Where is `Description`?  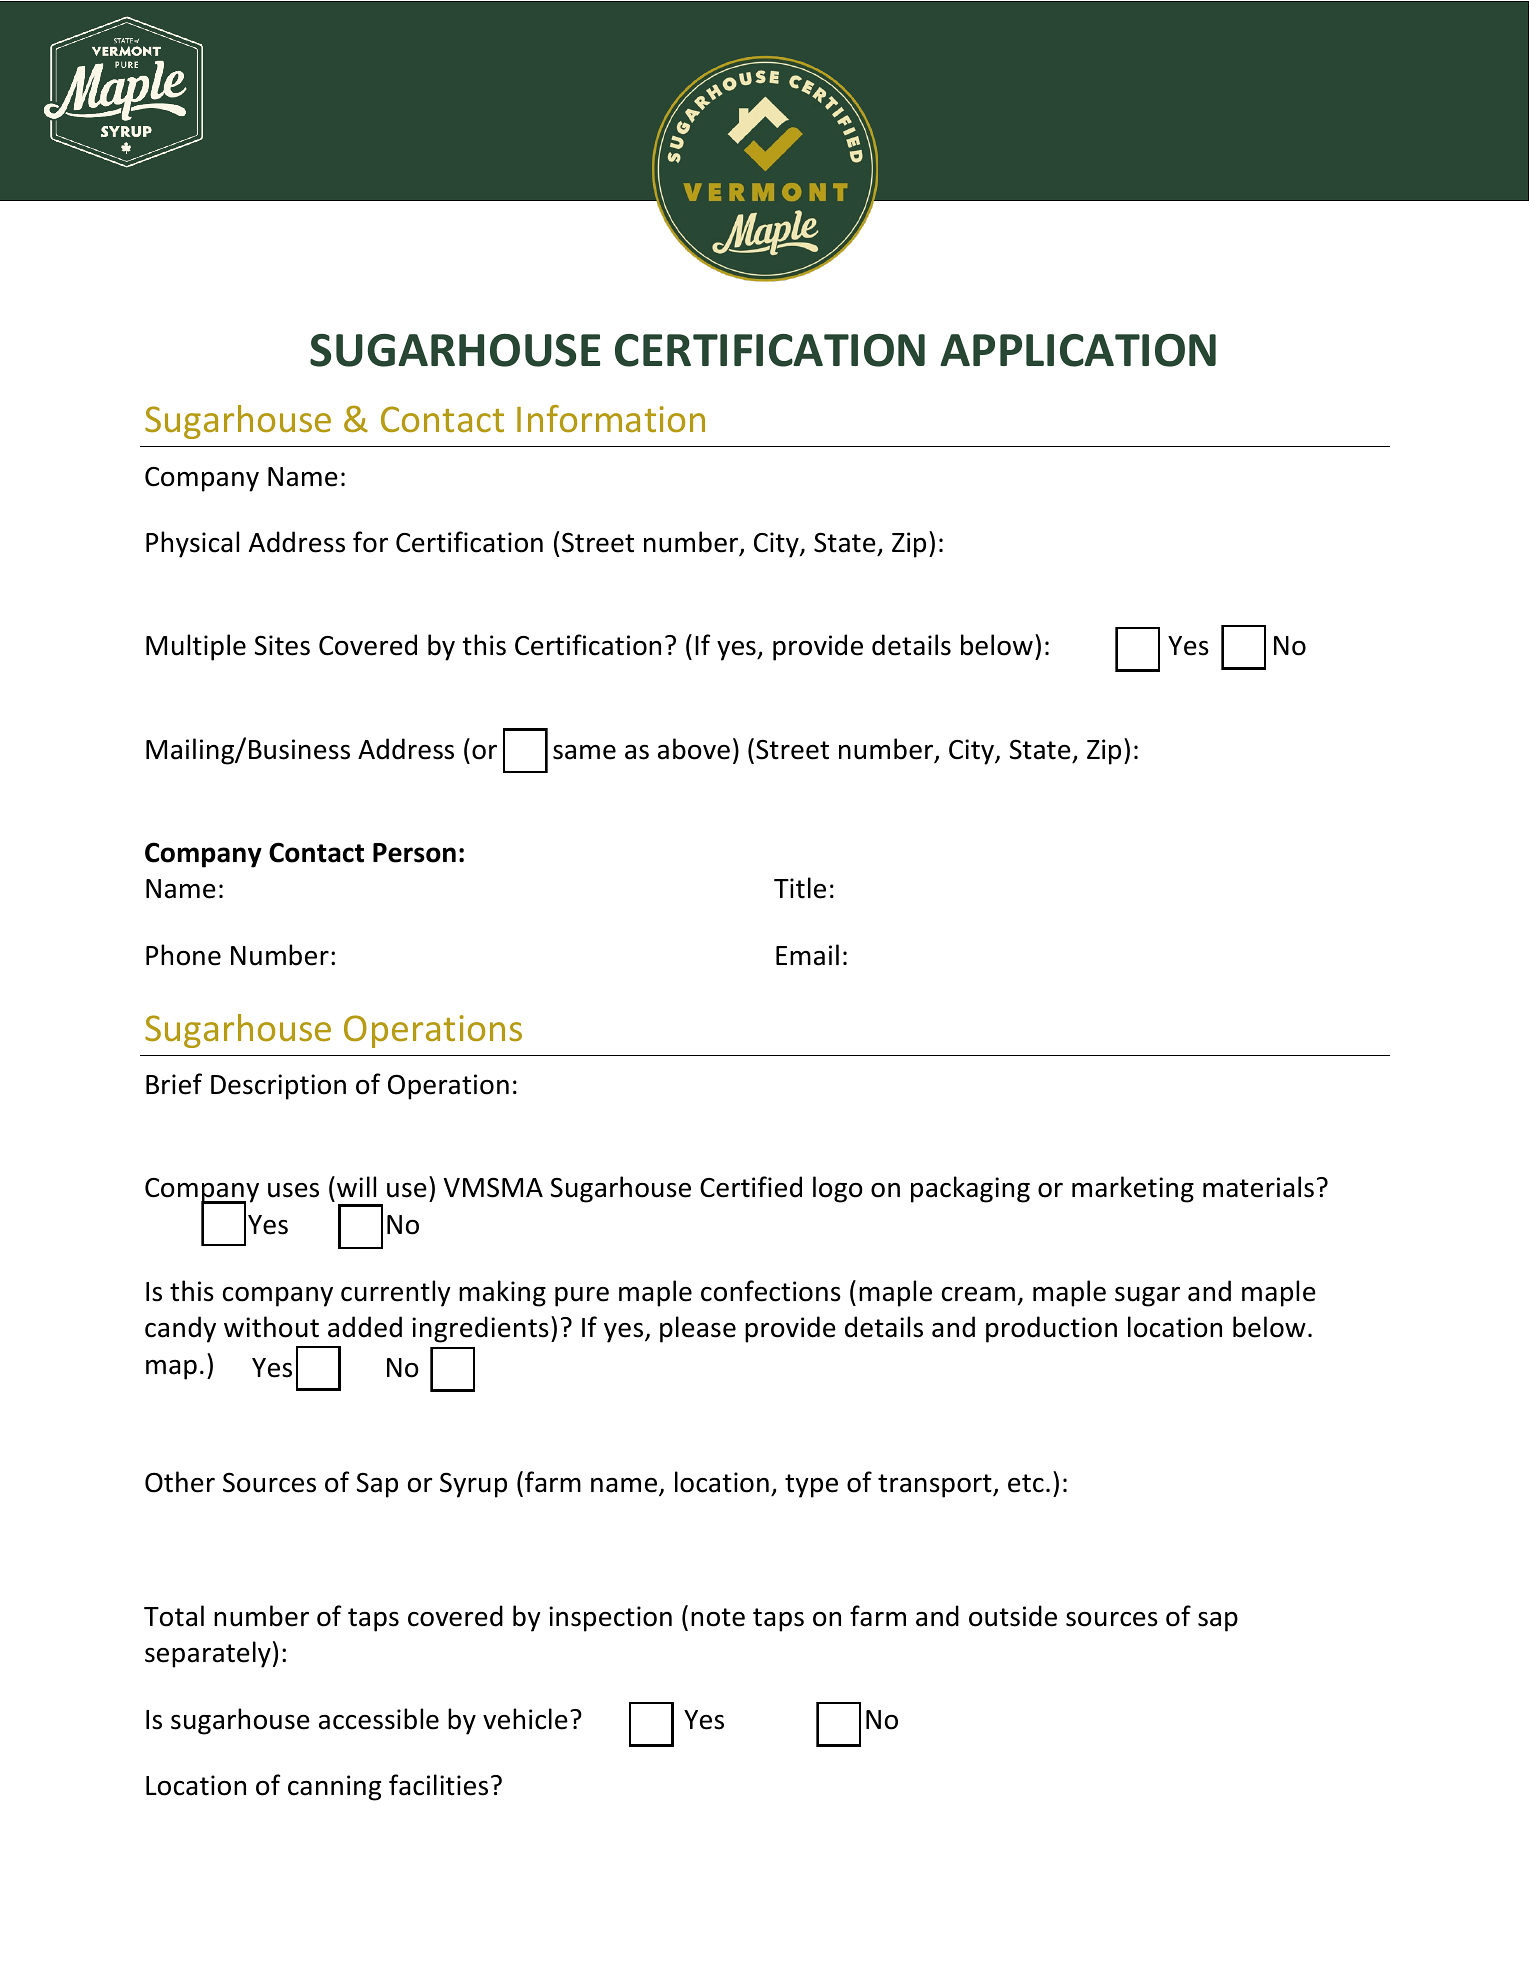
Description is located at coordinates (278, 1087).
